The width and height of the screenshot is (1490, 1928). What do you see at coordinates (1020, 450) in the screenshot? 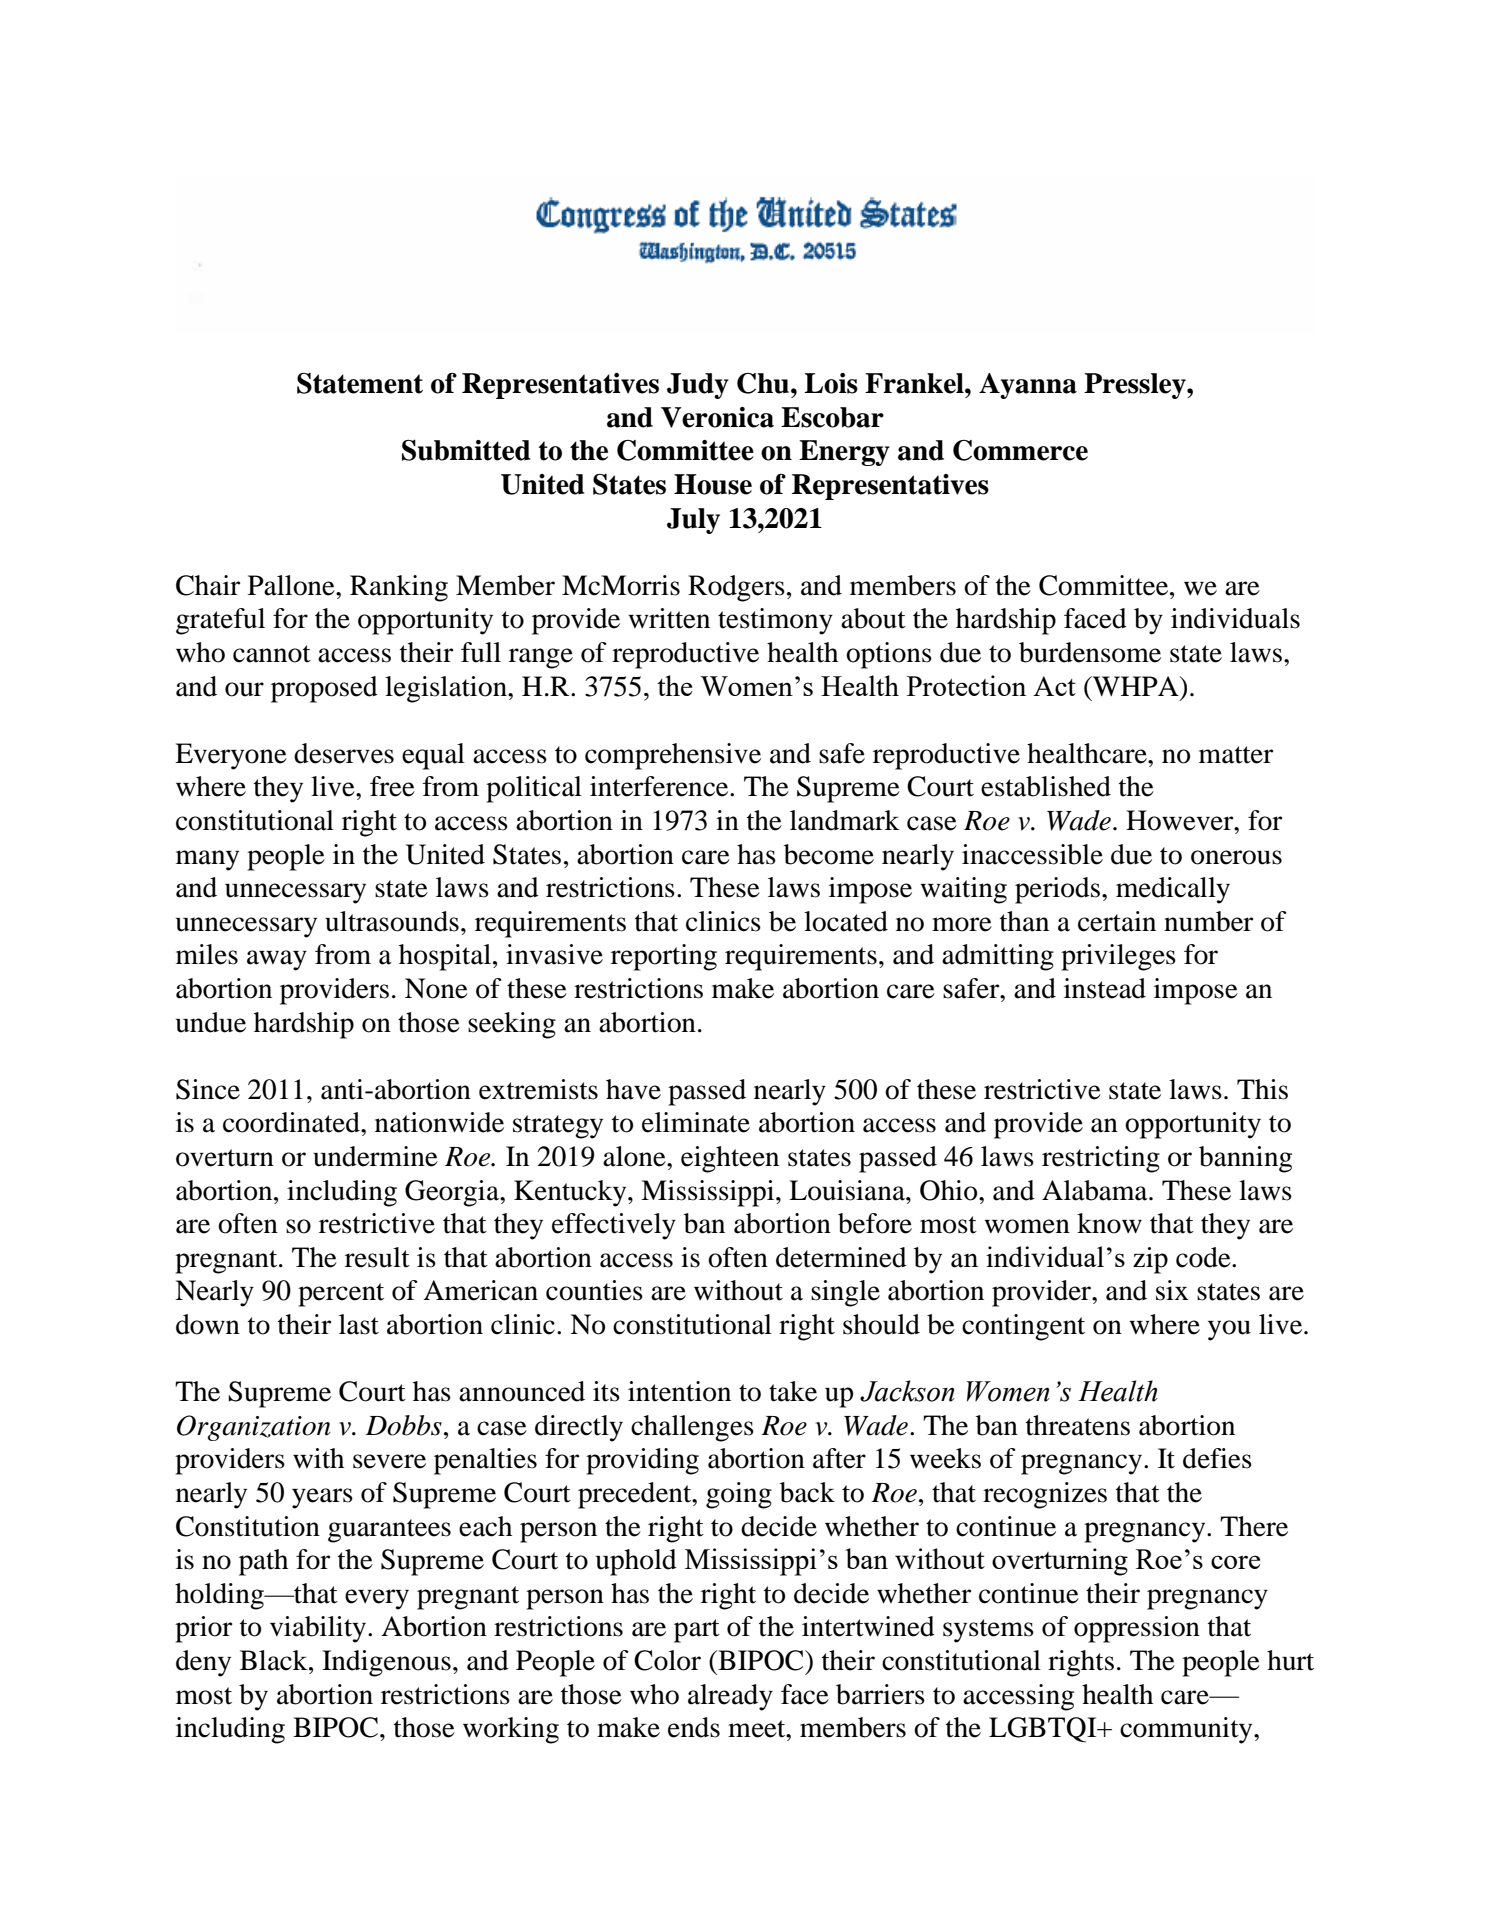
I see `Commerce` at bounding box center [1020, 450].
